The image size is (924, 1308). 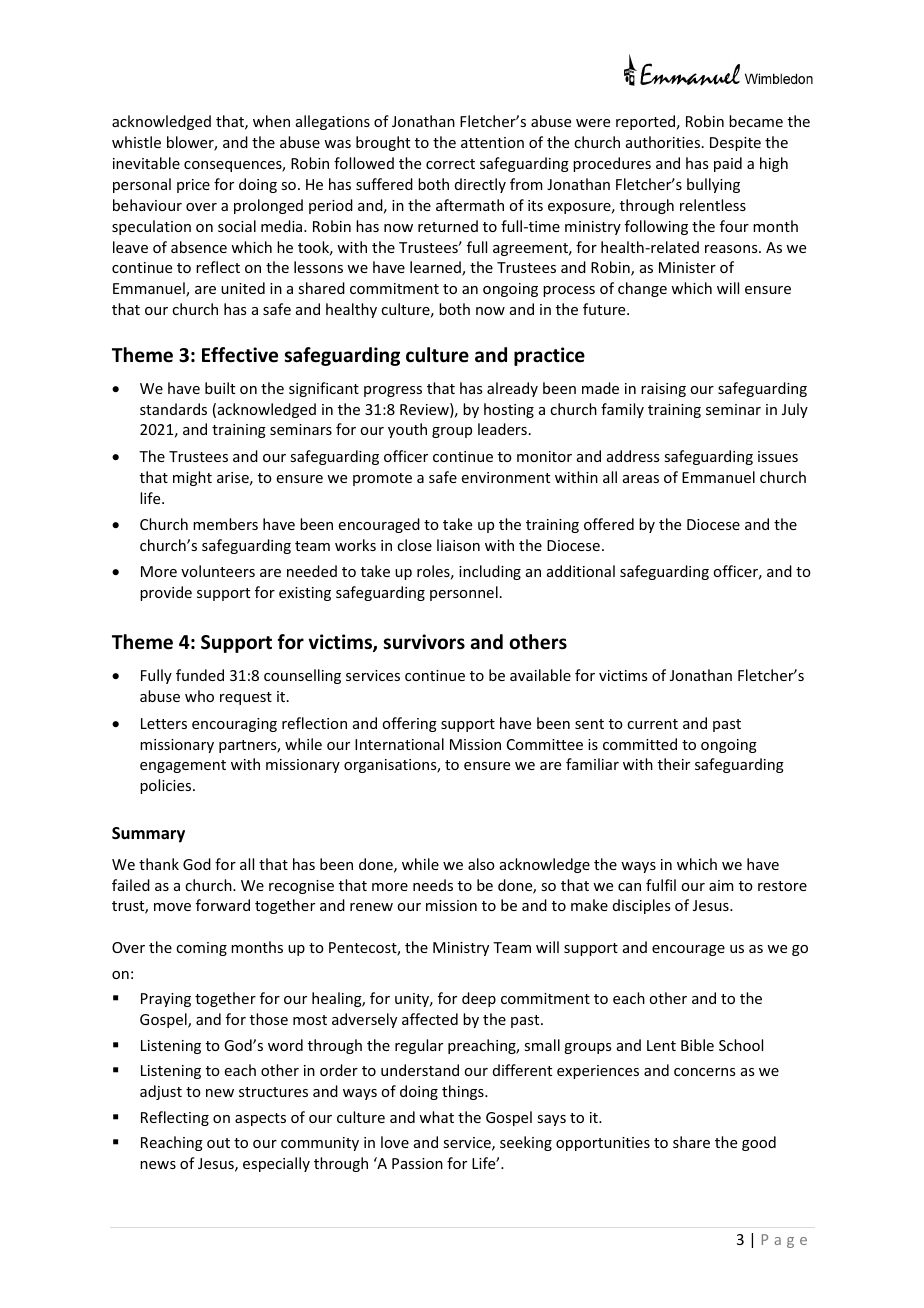 What do you see at coordinates (778, 456) in the screenshot?
I see `issues` at bounding box center [778, 456].
